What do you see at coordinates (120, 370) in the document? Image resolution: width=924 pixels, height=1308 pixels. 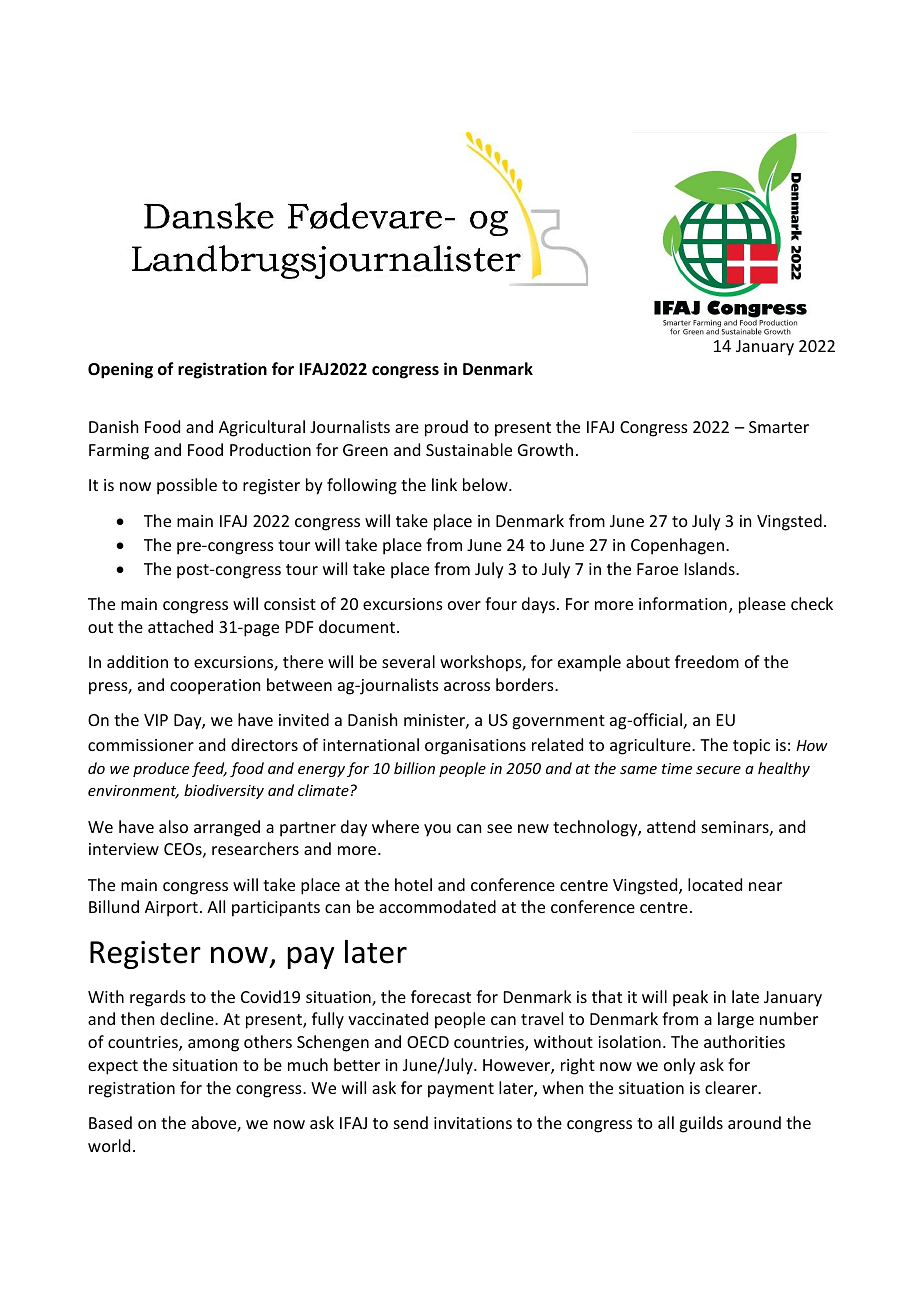 I see `Opening` at bounding box center [120, 370].
